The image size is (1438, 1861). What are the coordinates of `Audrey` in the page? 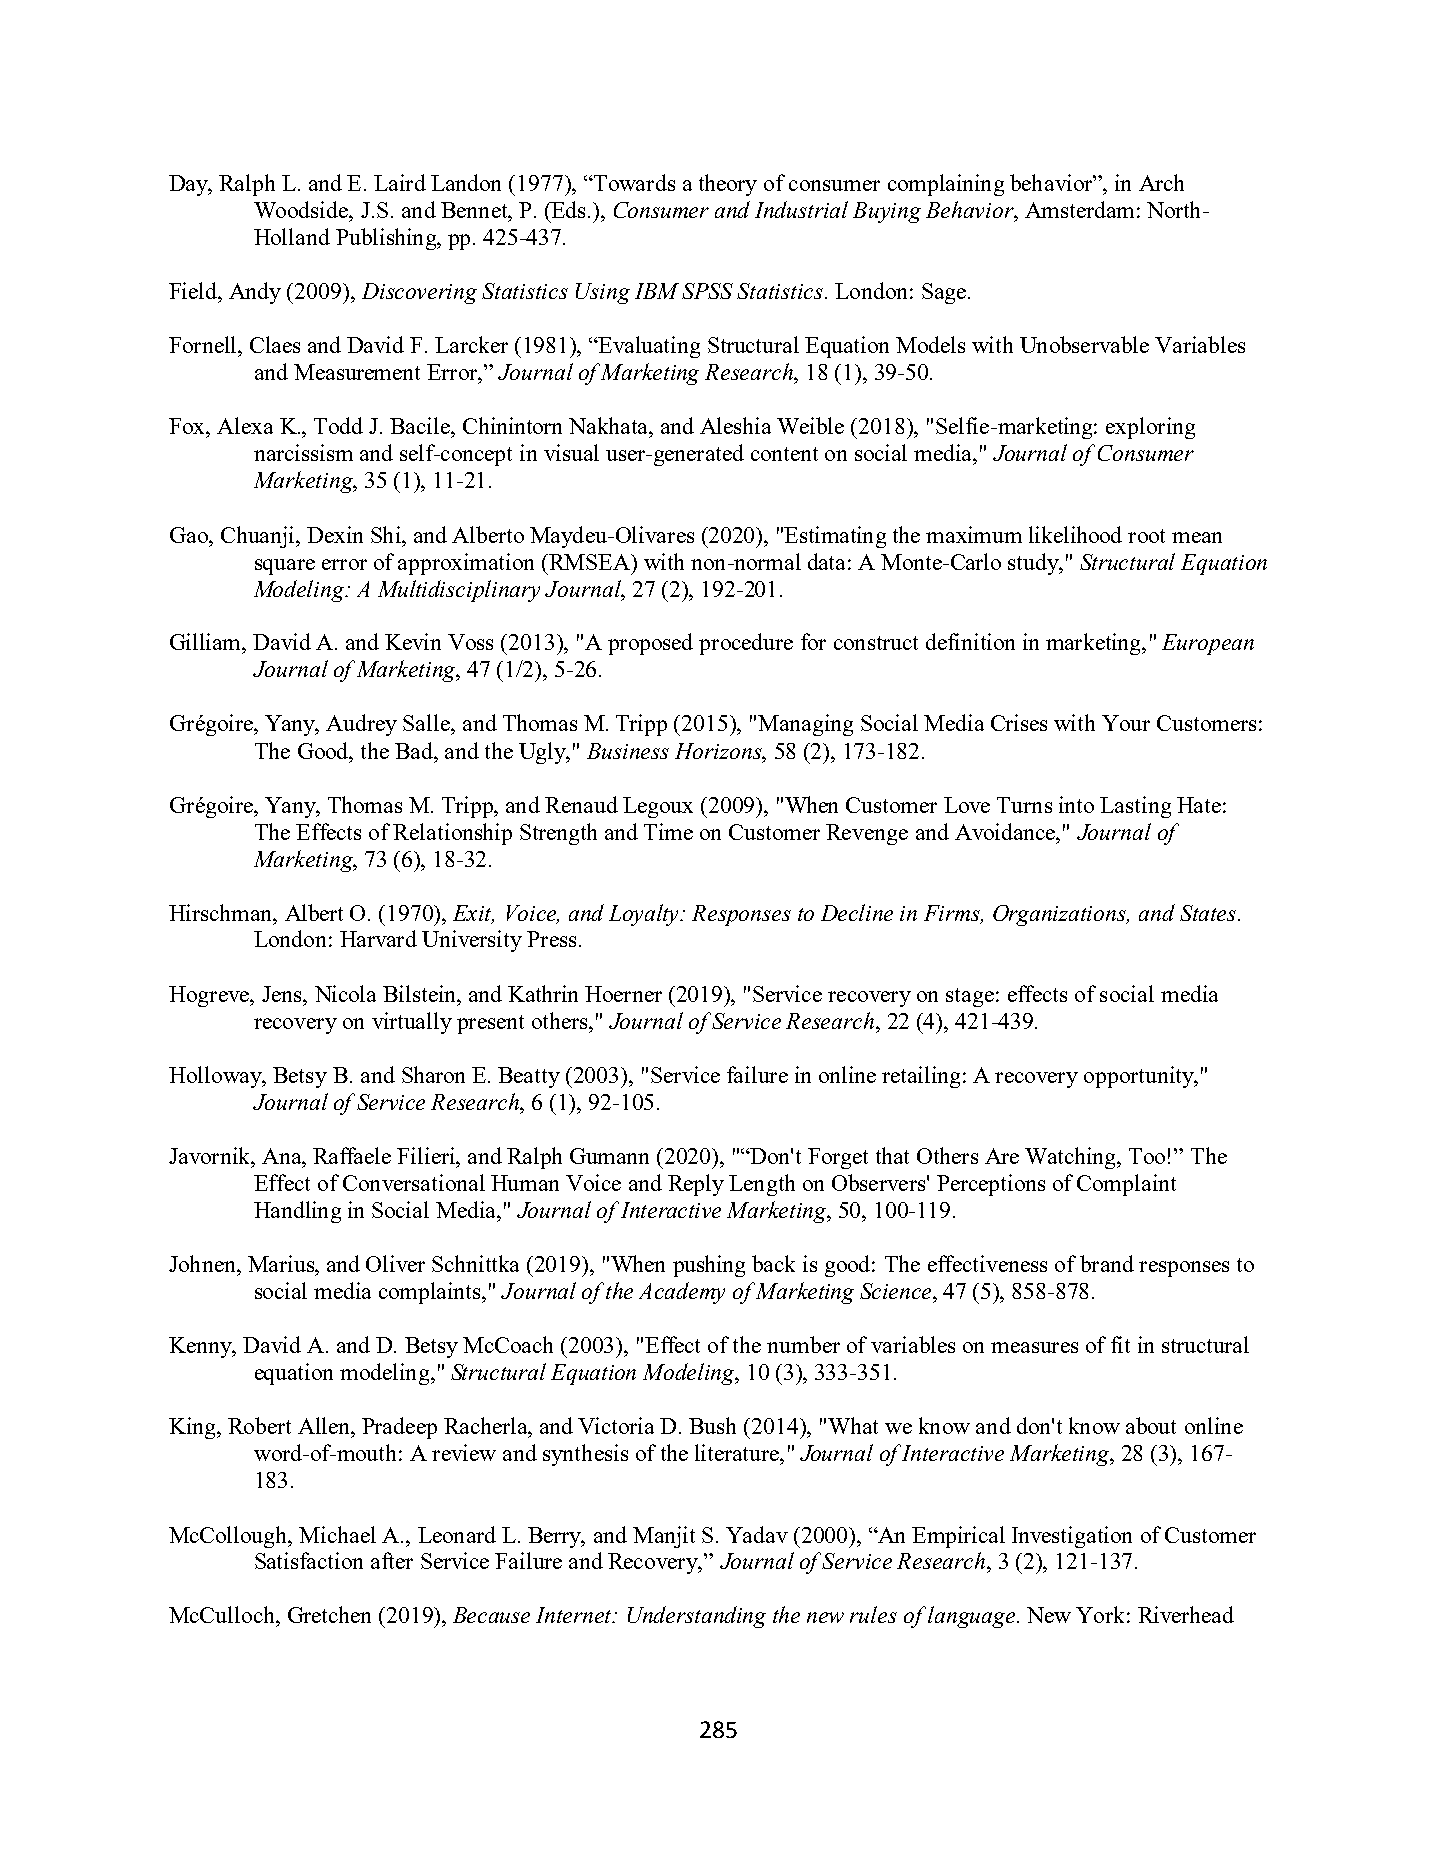 It's located at (361, 725).
